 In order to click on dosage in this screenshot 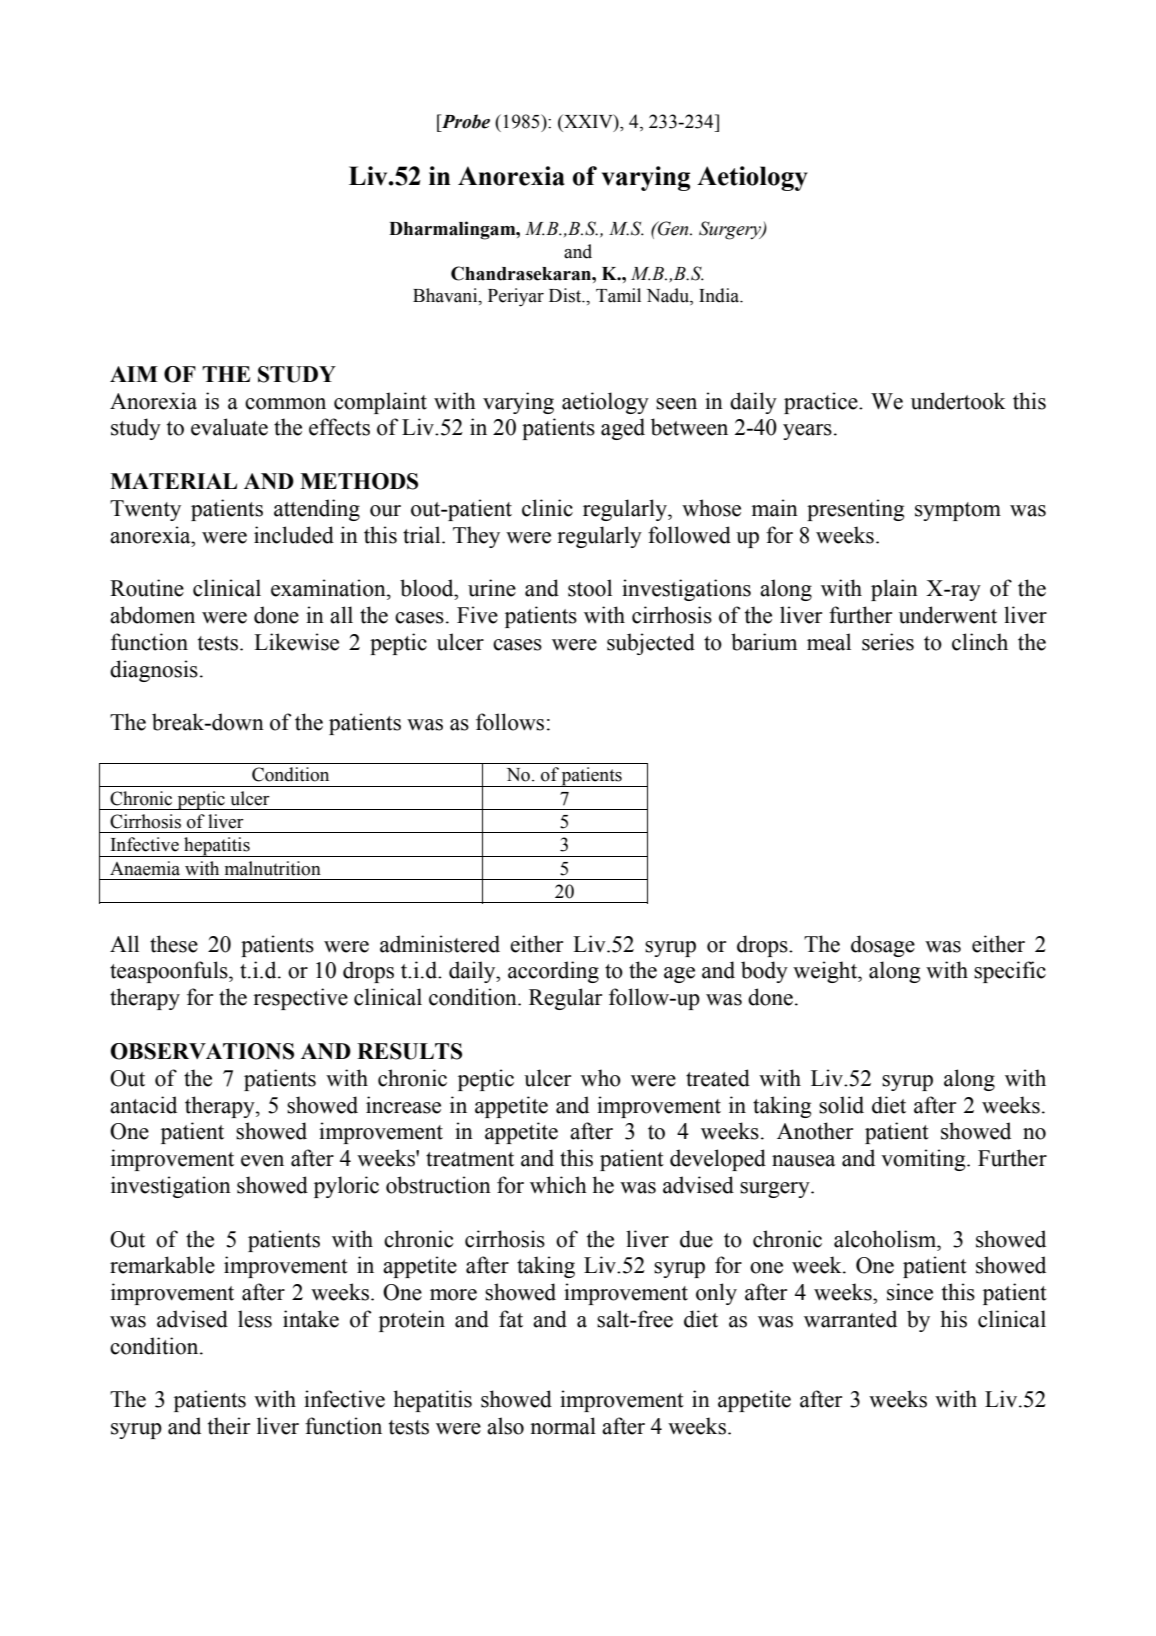, I will do `click(883, 946)`.
